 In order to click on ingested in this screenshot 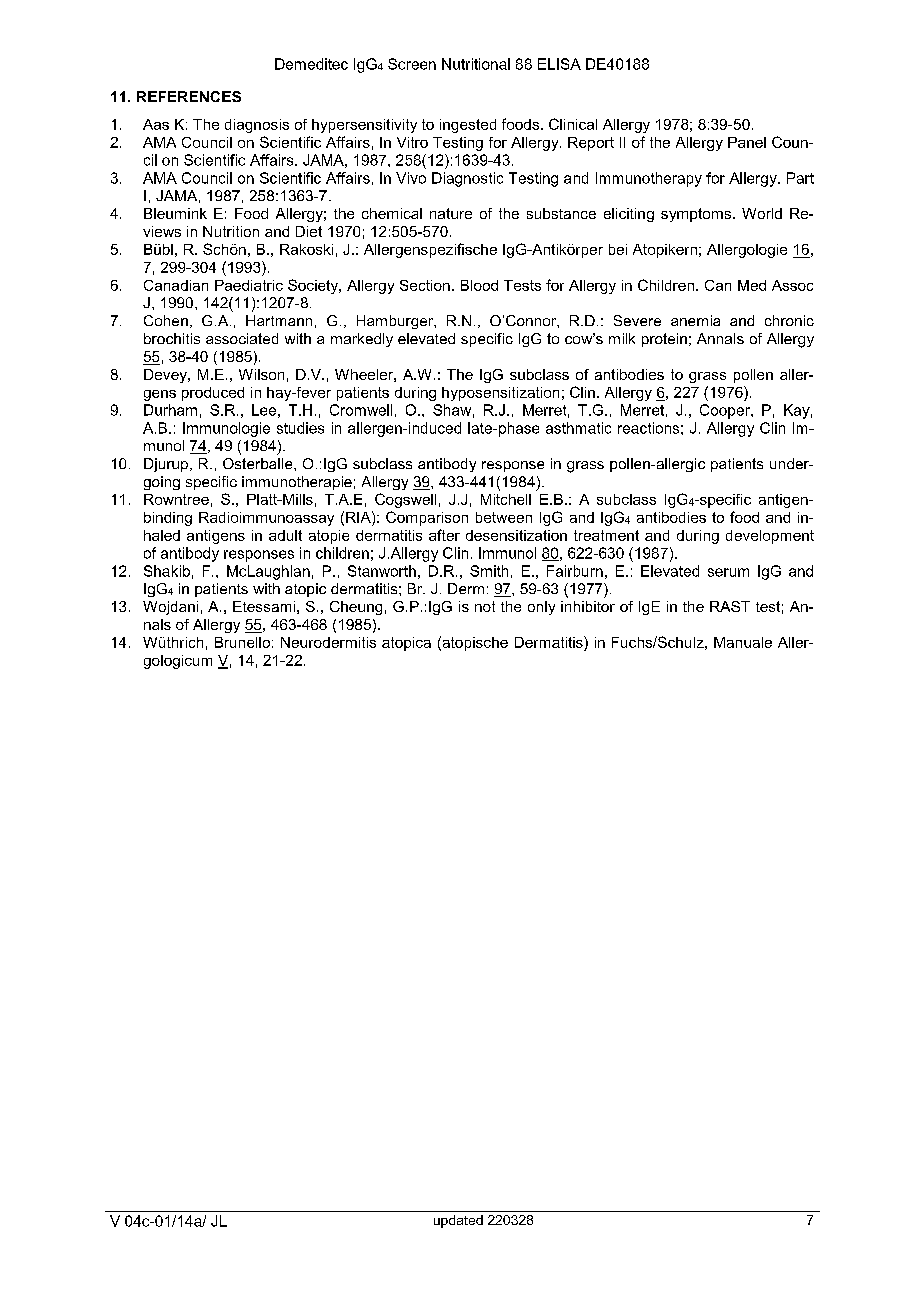, I will do `click(468, 126)`.
